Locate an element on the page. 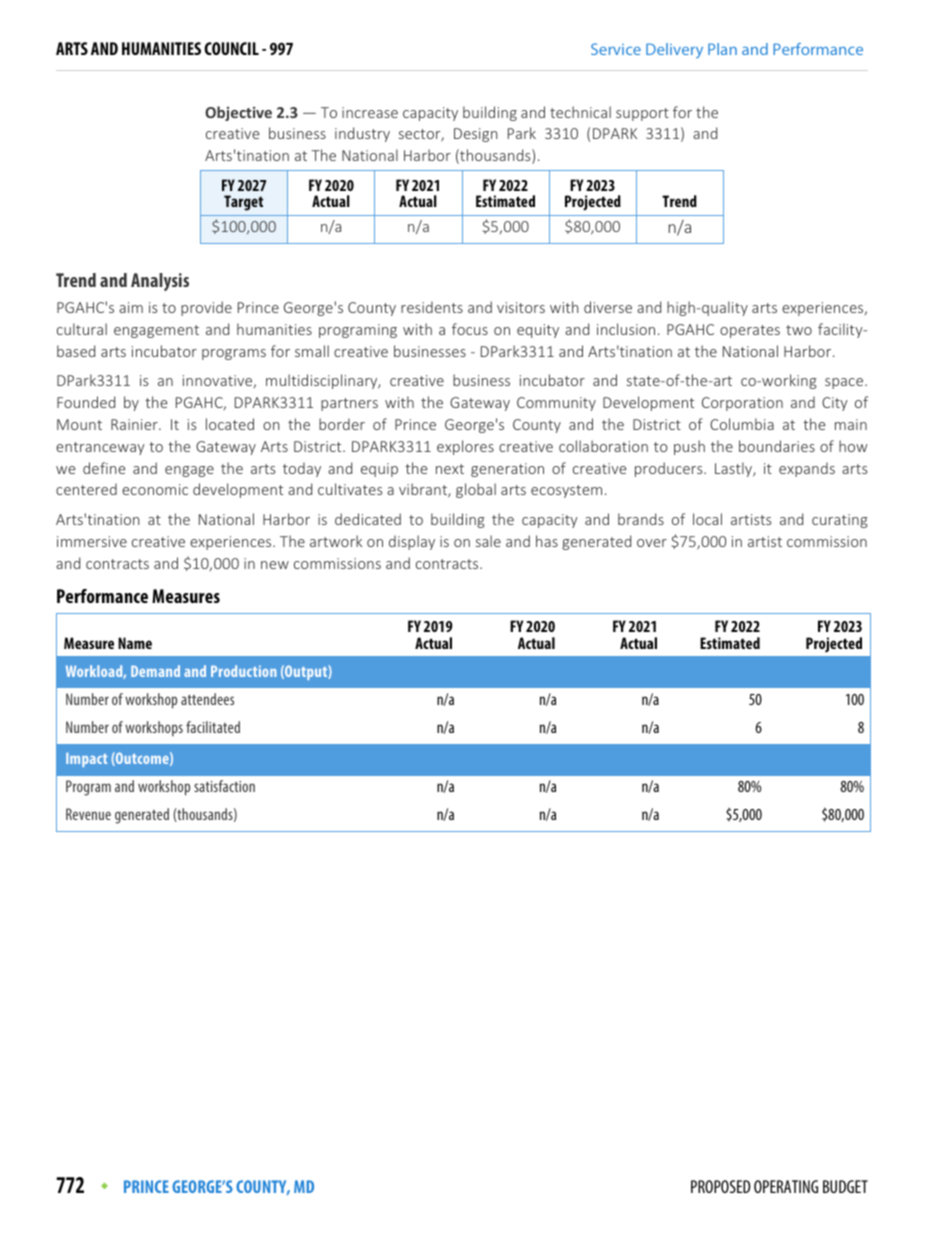  over is located at coordinates (652, 543).
